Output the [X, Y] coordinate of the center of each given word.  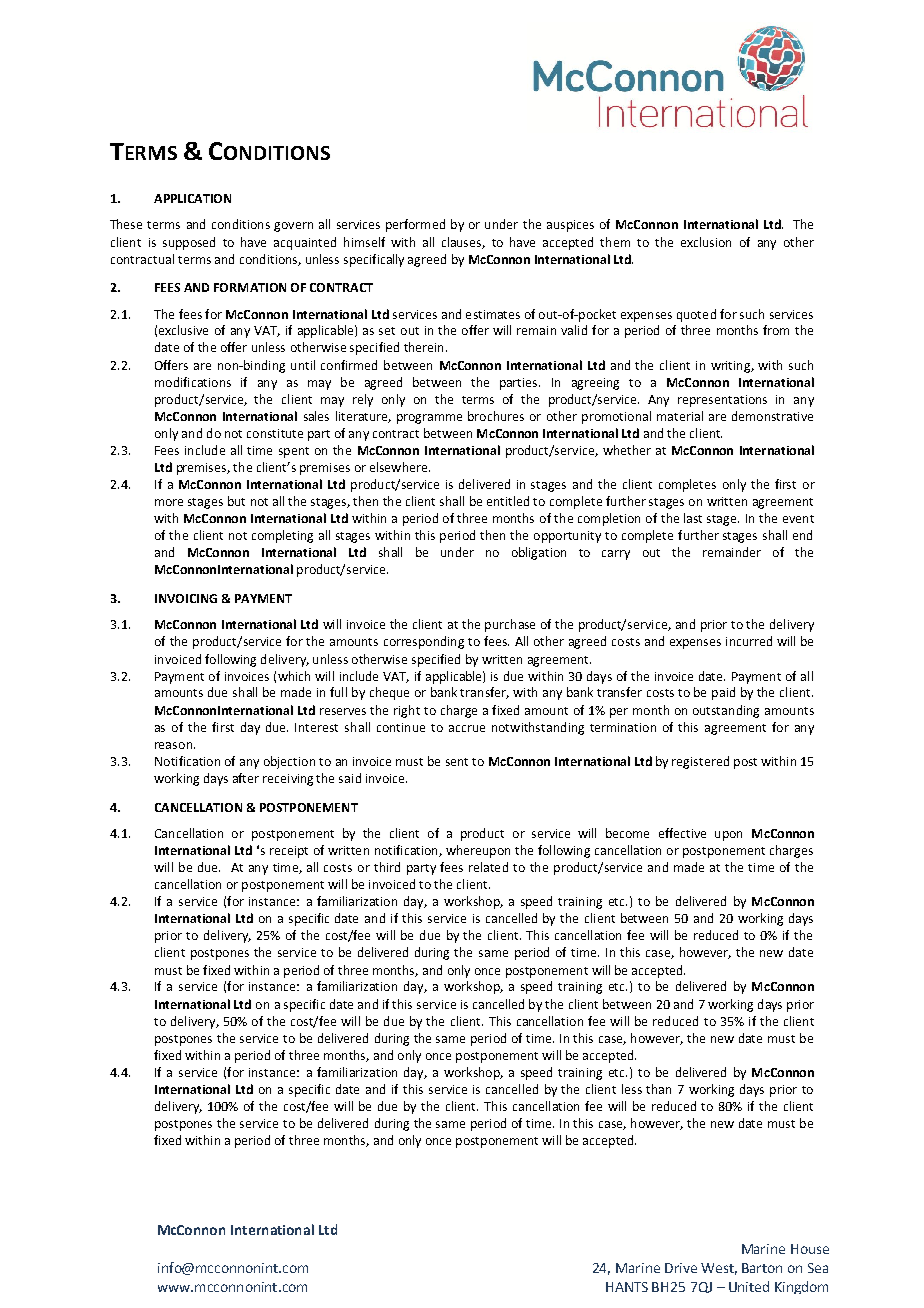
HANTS [627, 1287]
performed [415, 225]
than [658, 1089]
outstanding [726, 711]
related [488, 867]
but [236, 501]
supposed [189, 243]
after [246, 778]
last [693, 518]
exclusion [706, 242]
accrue [467, 728]
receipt [289, 852]
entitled [508, 501]
